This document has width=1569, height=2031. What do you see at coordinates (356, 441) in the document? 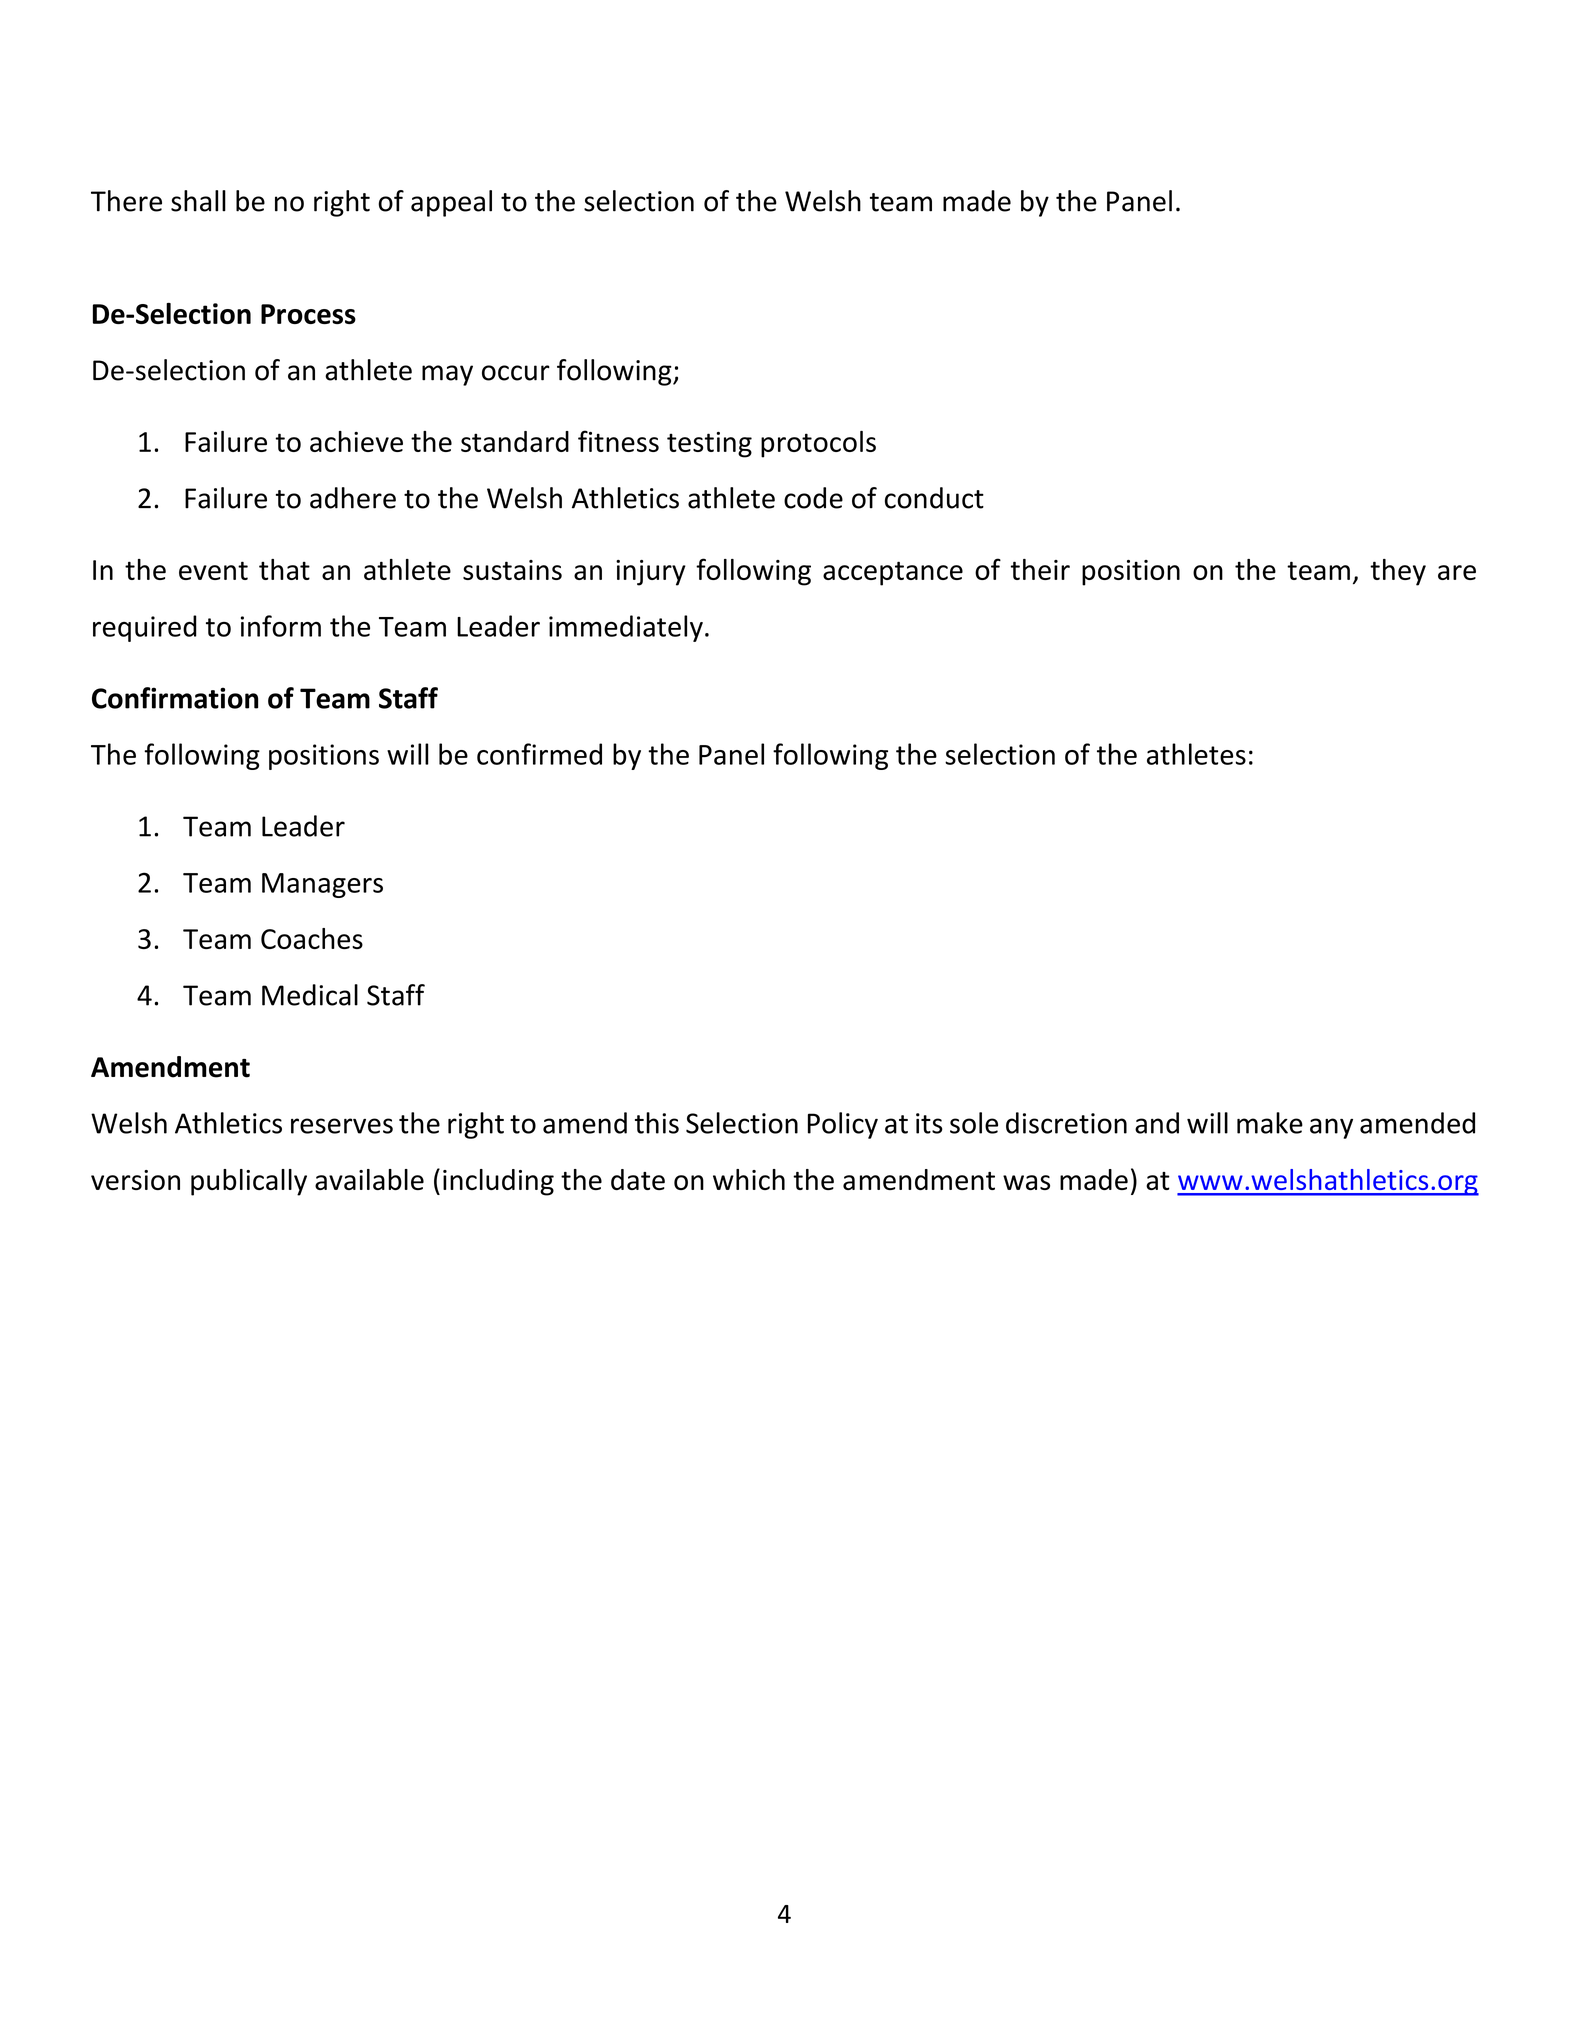
I see `achieve` at bounding box center [356, 441].
